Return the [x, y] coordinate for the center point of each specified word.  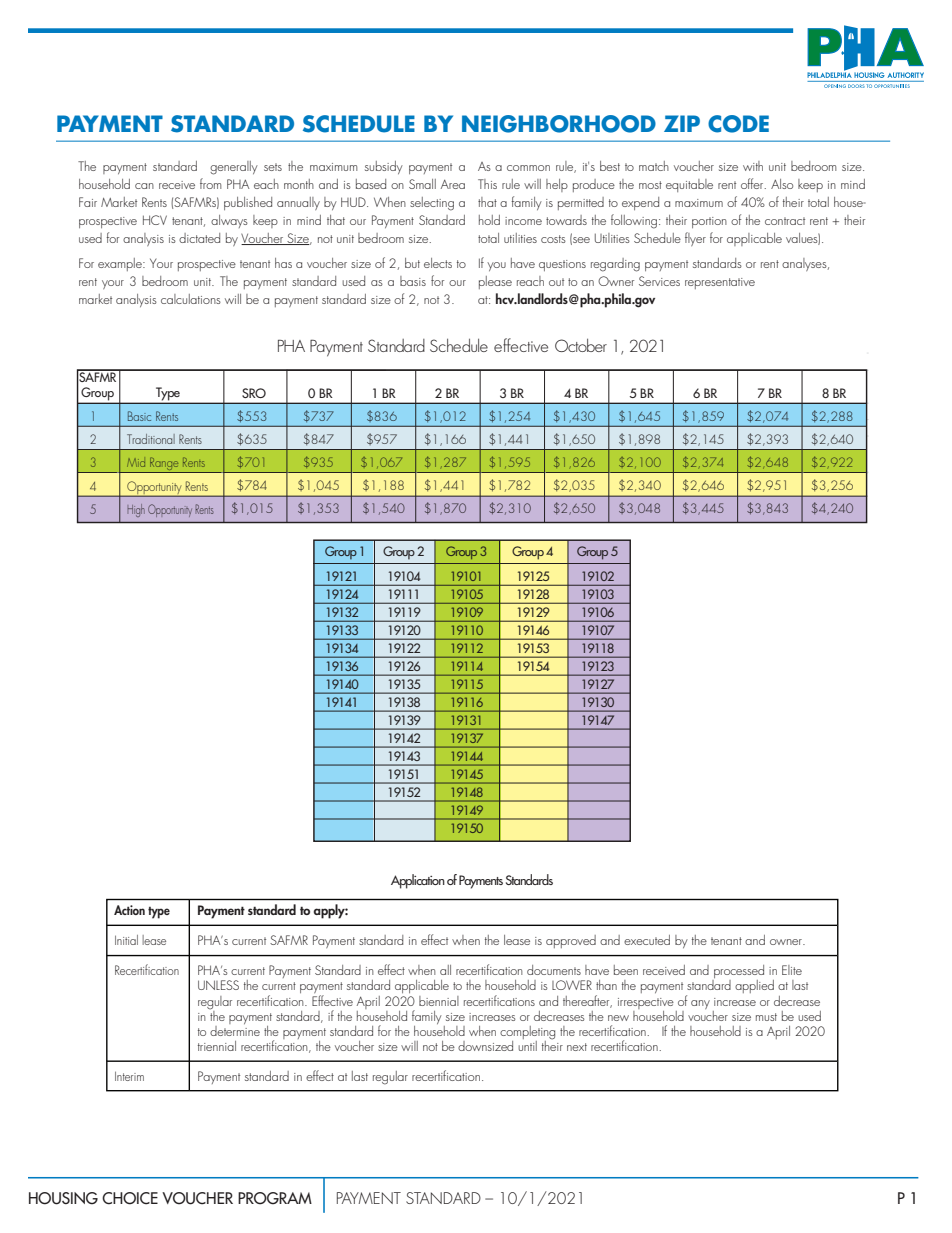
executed [647, 940]
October [581, 345]
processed [738, 973]
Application [418, 881]
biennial [439, 1001]
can [144, 186]
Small [422, 184]
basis [413, 281]
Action [129, 910]
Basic [139, 416]
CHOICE [130, 1198]
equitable [689, 185]
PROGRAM [275, 1198]
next [577, 1047]
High [136, 510]
